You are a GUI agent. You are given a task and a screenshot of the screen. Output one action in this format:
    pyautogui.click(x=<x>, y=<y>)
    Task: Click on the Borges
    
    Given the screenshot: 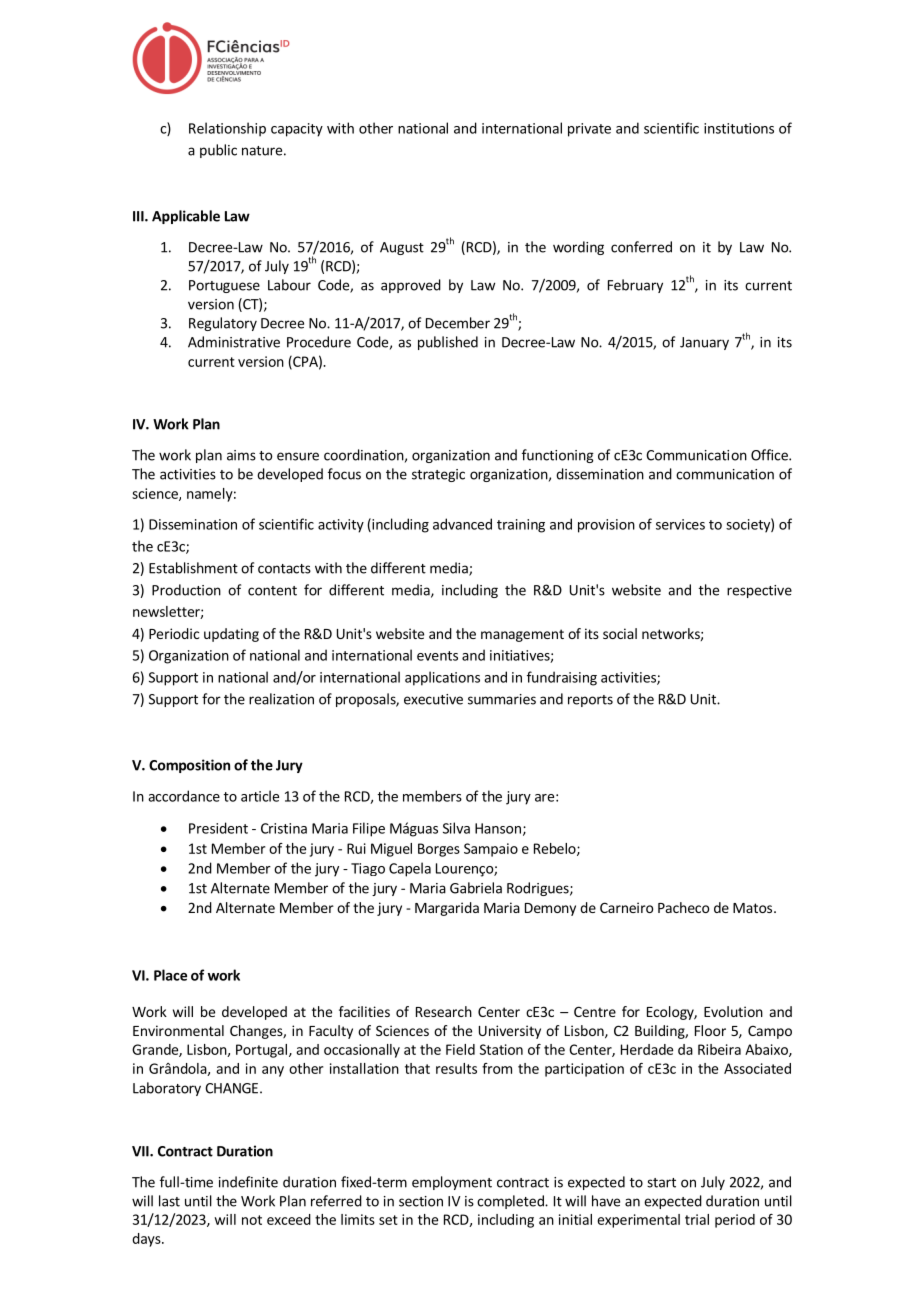 What is the action you would take?
    pyautogui.click(x=439, y=850)
